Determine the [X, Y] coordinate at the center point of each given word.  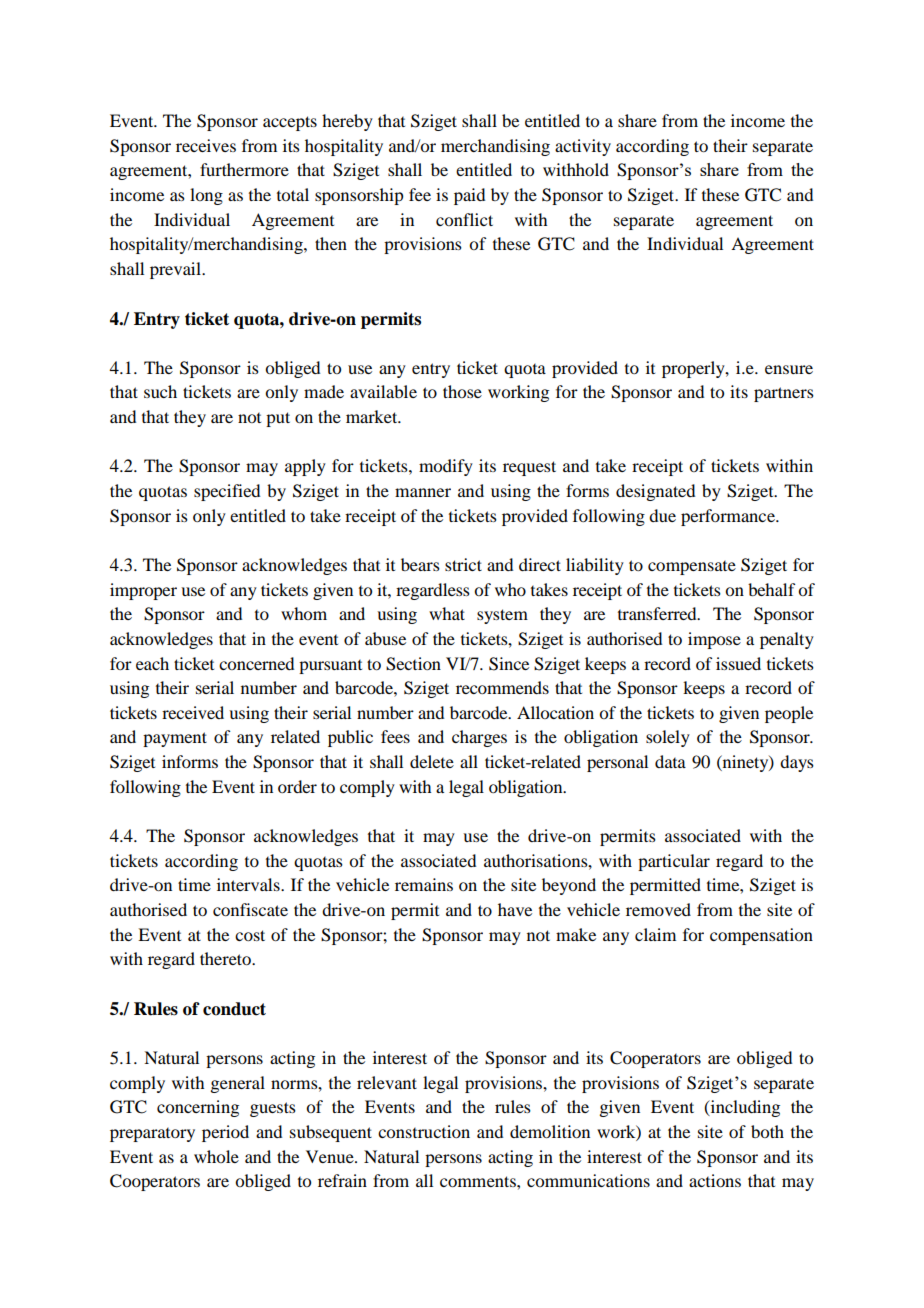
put [278, 419]
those [462, 391]
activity [583, 147]
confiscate [250, 909]
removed [658, 909]
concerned [256, 663]
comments [479, 1181]
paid [469, 196]
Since [509, 664]
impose [714, 640]
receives [206, 145]
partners [784, 394]
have [515, 909]
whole [216, 1156]
